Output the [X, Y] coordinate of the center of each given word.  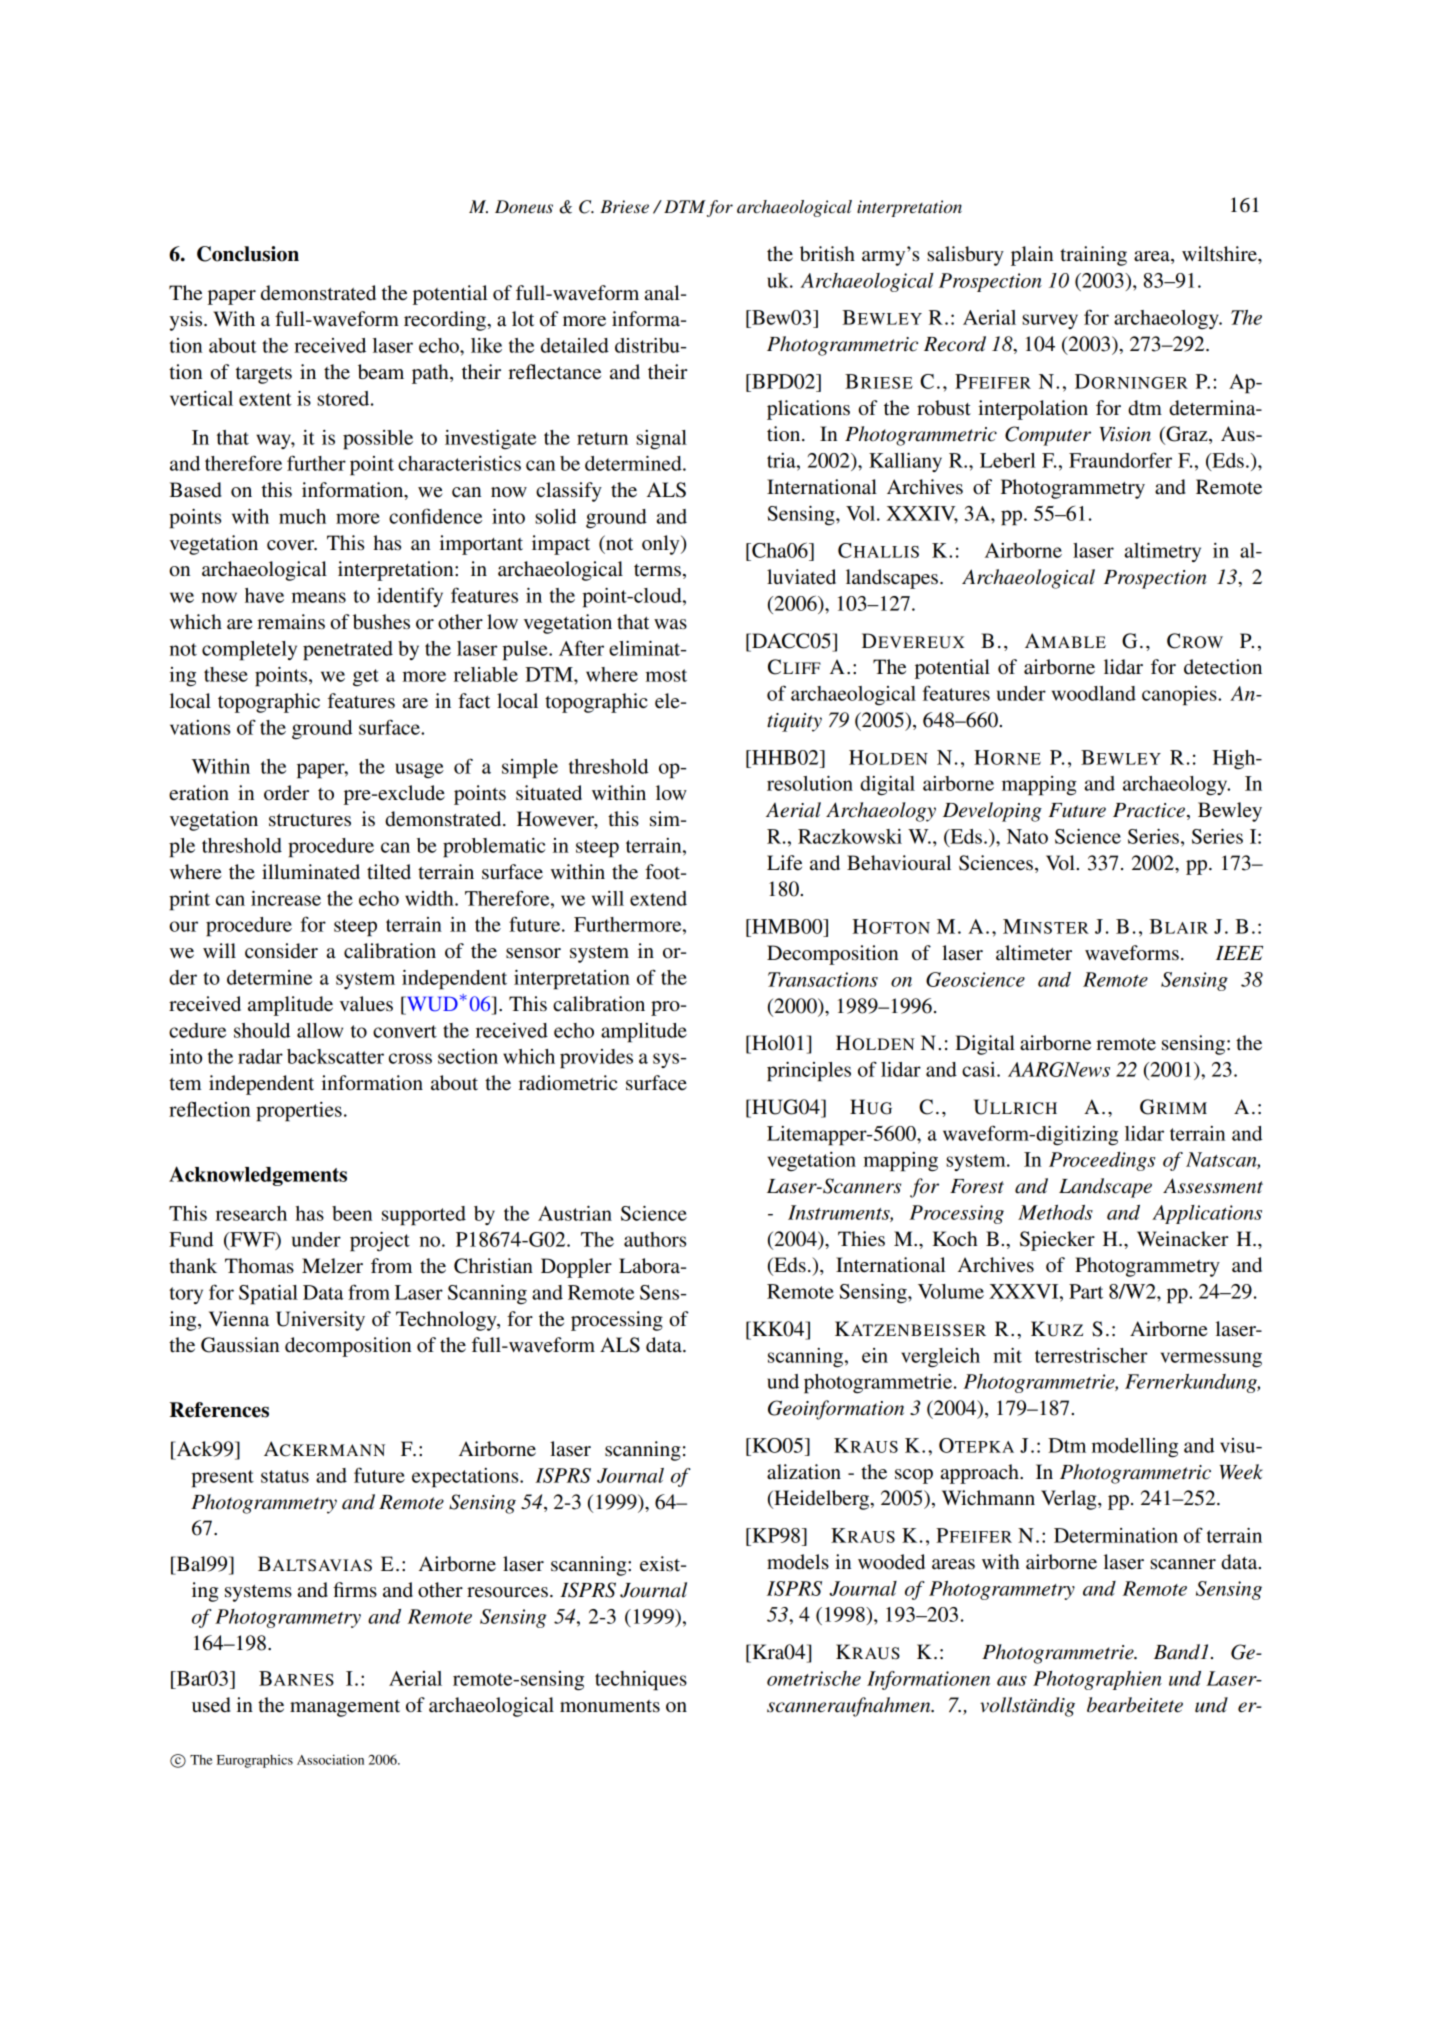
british [827, 254]
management [345, 1708]
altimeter [1034, 953]
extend [658, 898]
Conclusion [248, 254]
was [670, 624]
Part [1086, 1291]
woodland [1094, 693]
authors [655, 1239]
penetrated [348, 651]
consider [281, 951]
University [320, 1321]
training [1093, 256]
